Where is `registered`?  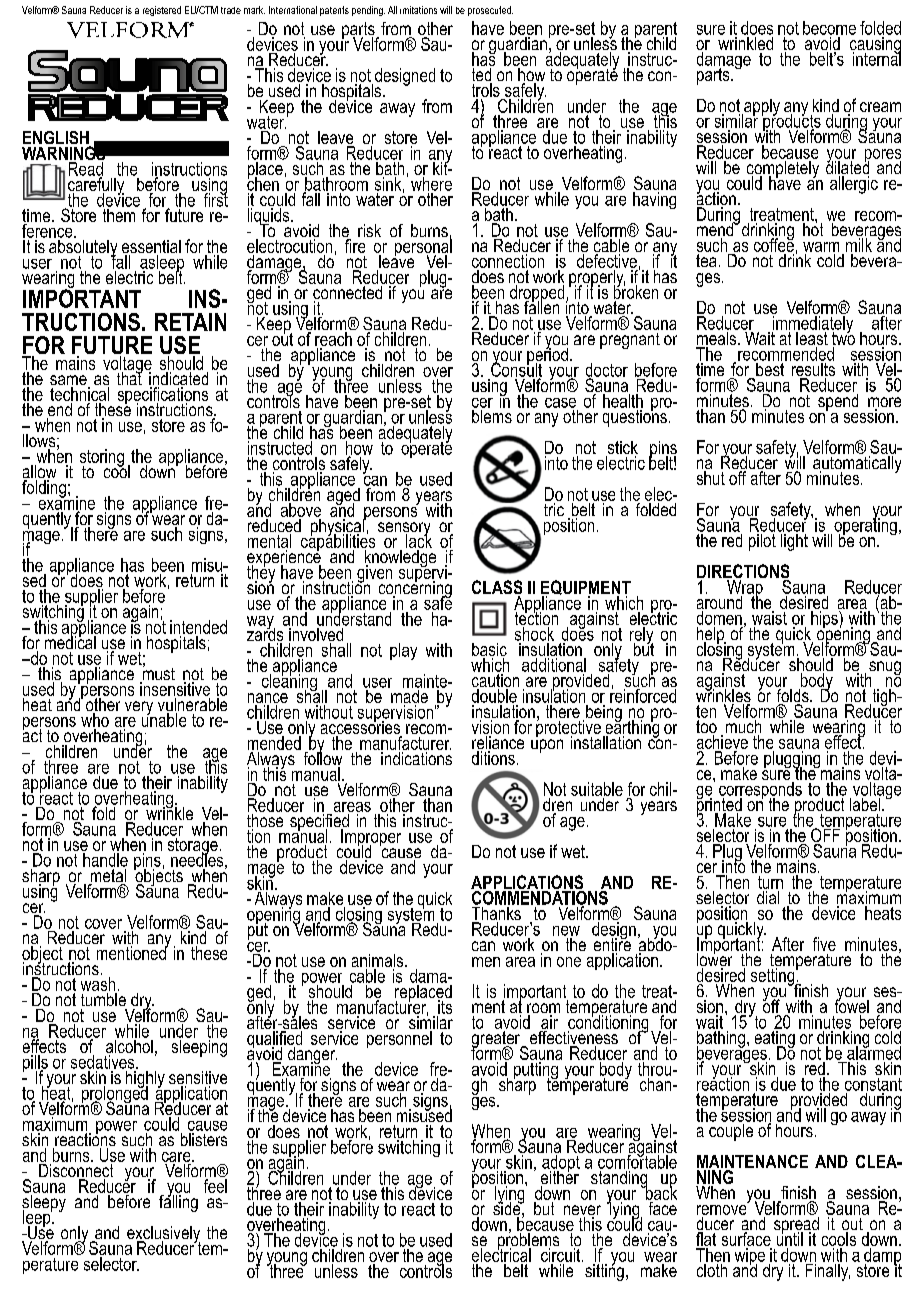 registered is located at coordinates (162, 11).
